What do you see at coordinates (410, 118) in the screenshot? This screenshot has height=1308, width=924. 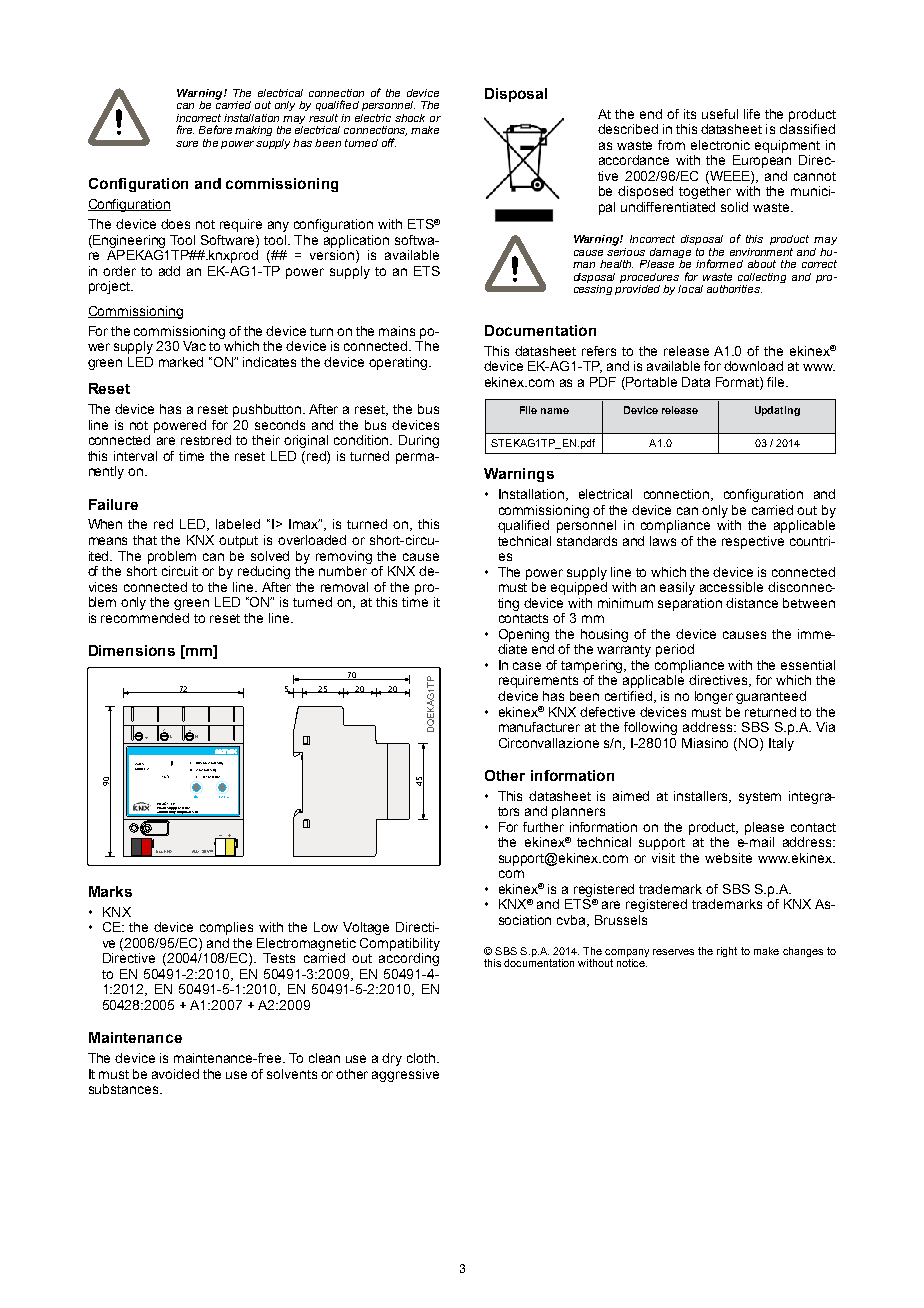 I see `shock` at bounding box center [410, 118].
